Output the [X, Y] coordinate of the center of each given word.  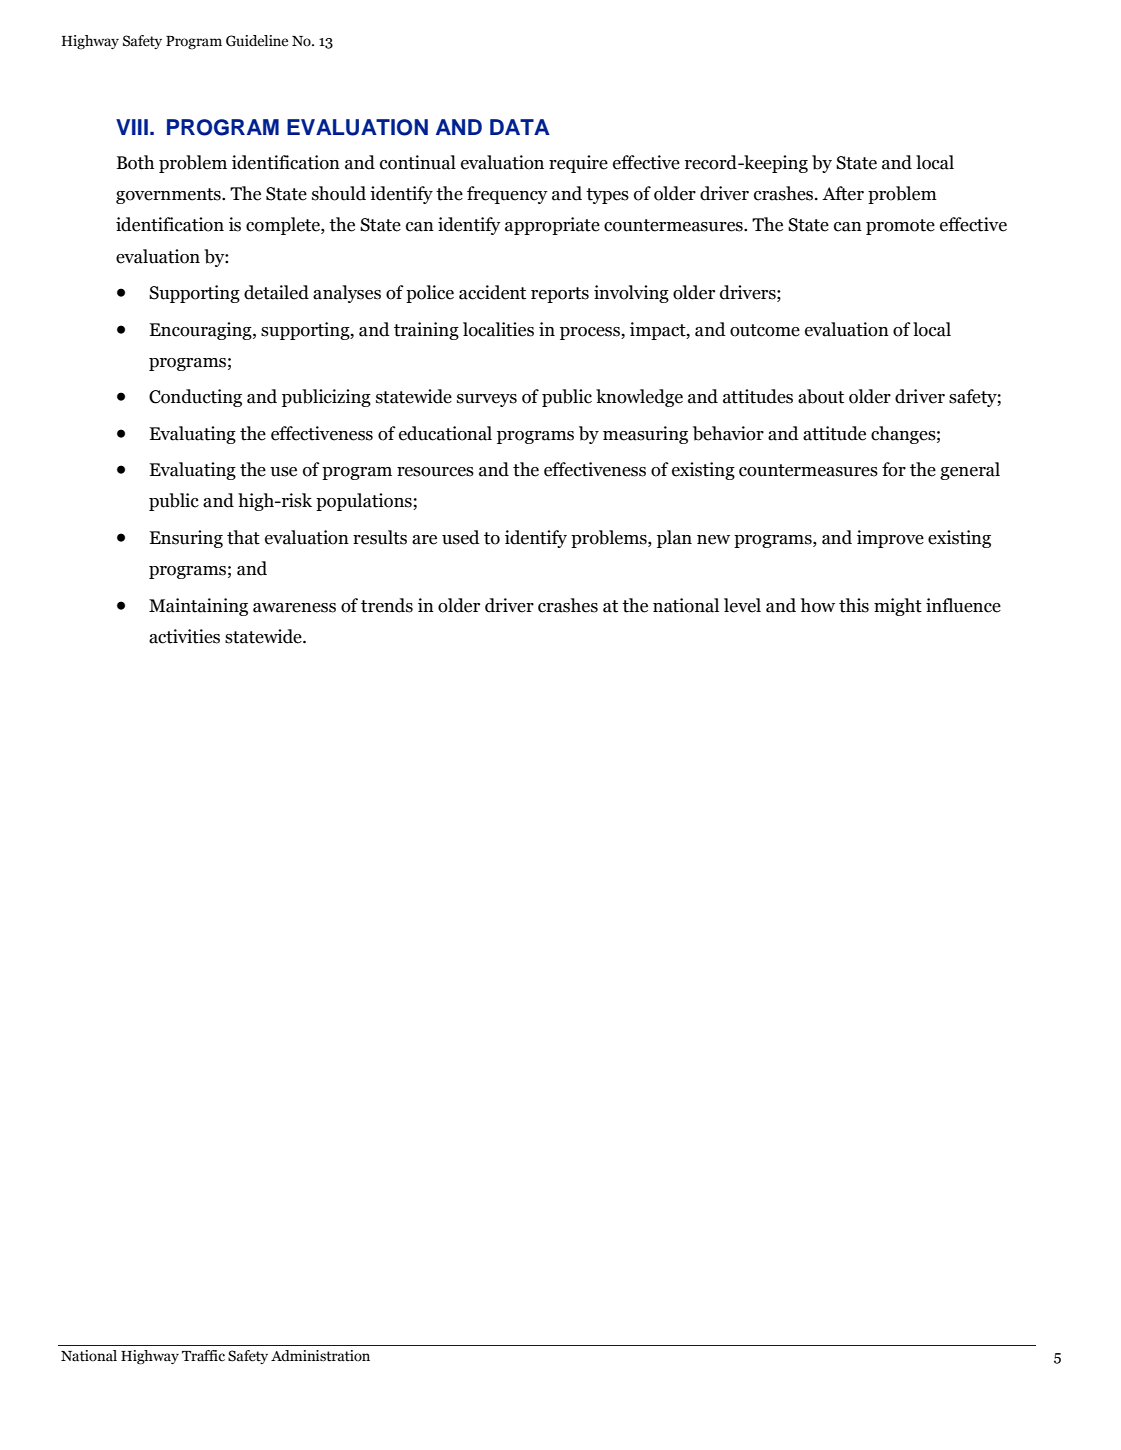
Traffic [203, 1356]
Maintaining [198, 607]
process [591, 333]
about [821, 396]
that [243, 537]
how [818, 605]
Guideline [257, 41]
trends [387, 605]
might [898, 607]
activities [184, 636]
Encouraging [202, 331]
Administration [320, 1356]
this [854, 605]
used [461, 537]
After [843, 193]
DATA [520, 127]
